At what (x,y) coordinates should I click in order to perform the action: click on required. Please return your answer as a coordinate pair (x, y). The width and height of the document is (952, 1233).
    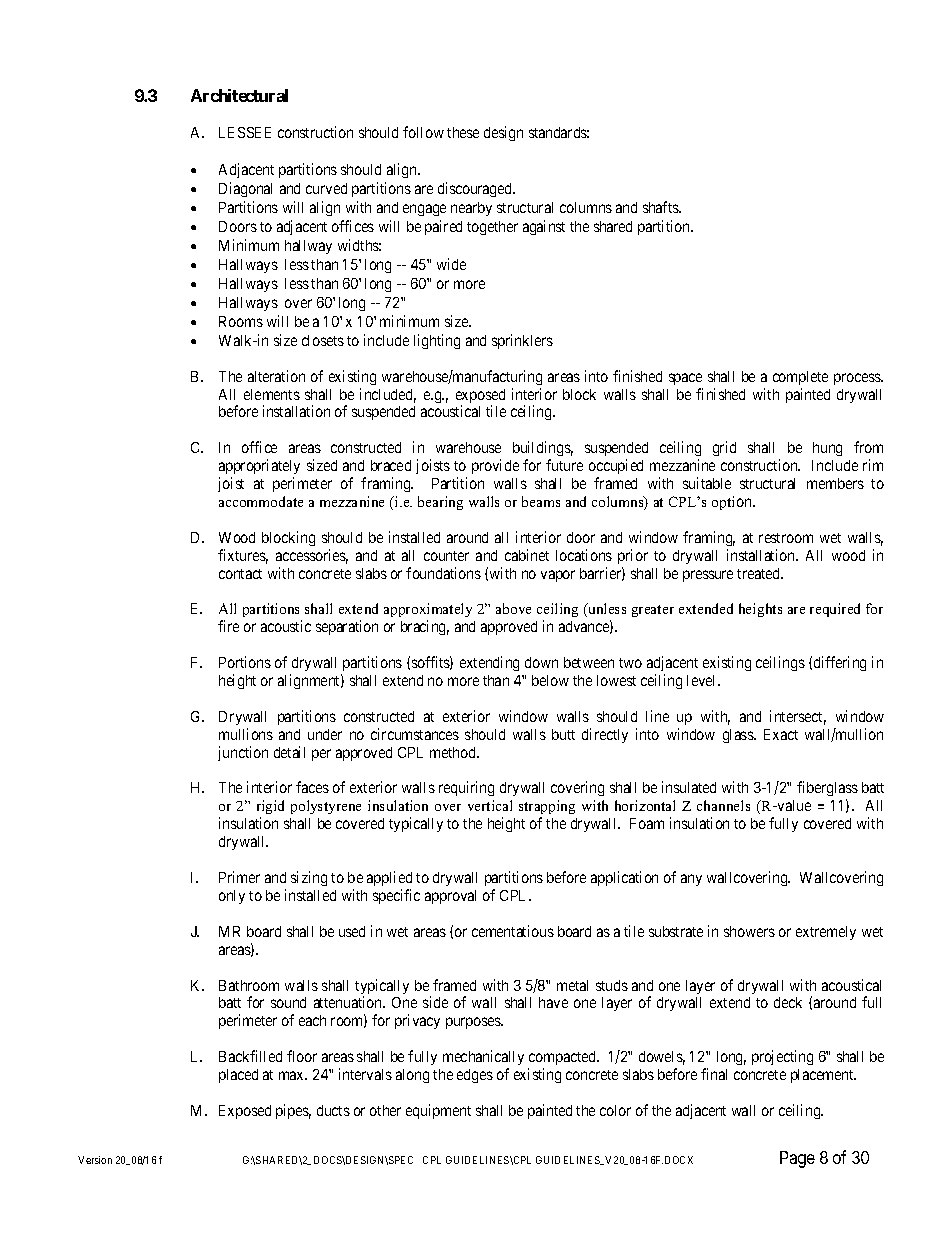
    Looking at the image, I should click on (835, 610).
